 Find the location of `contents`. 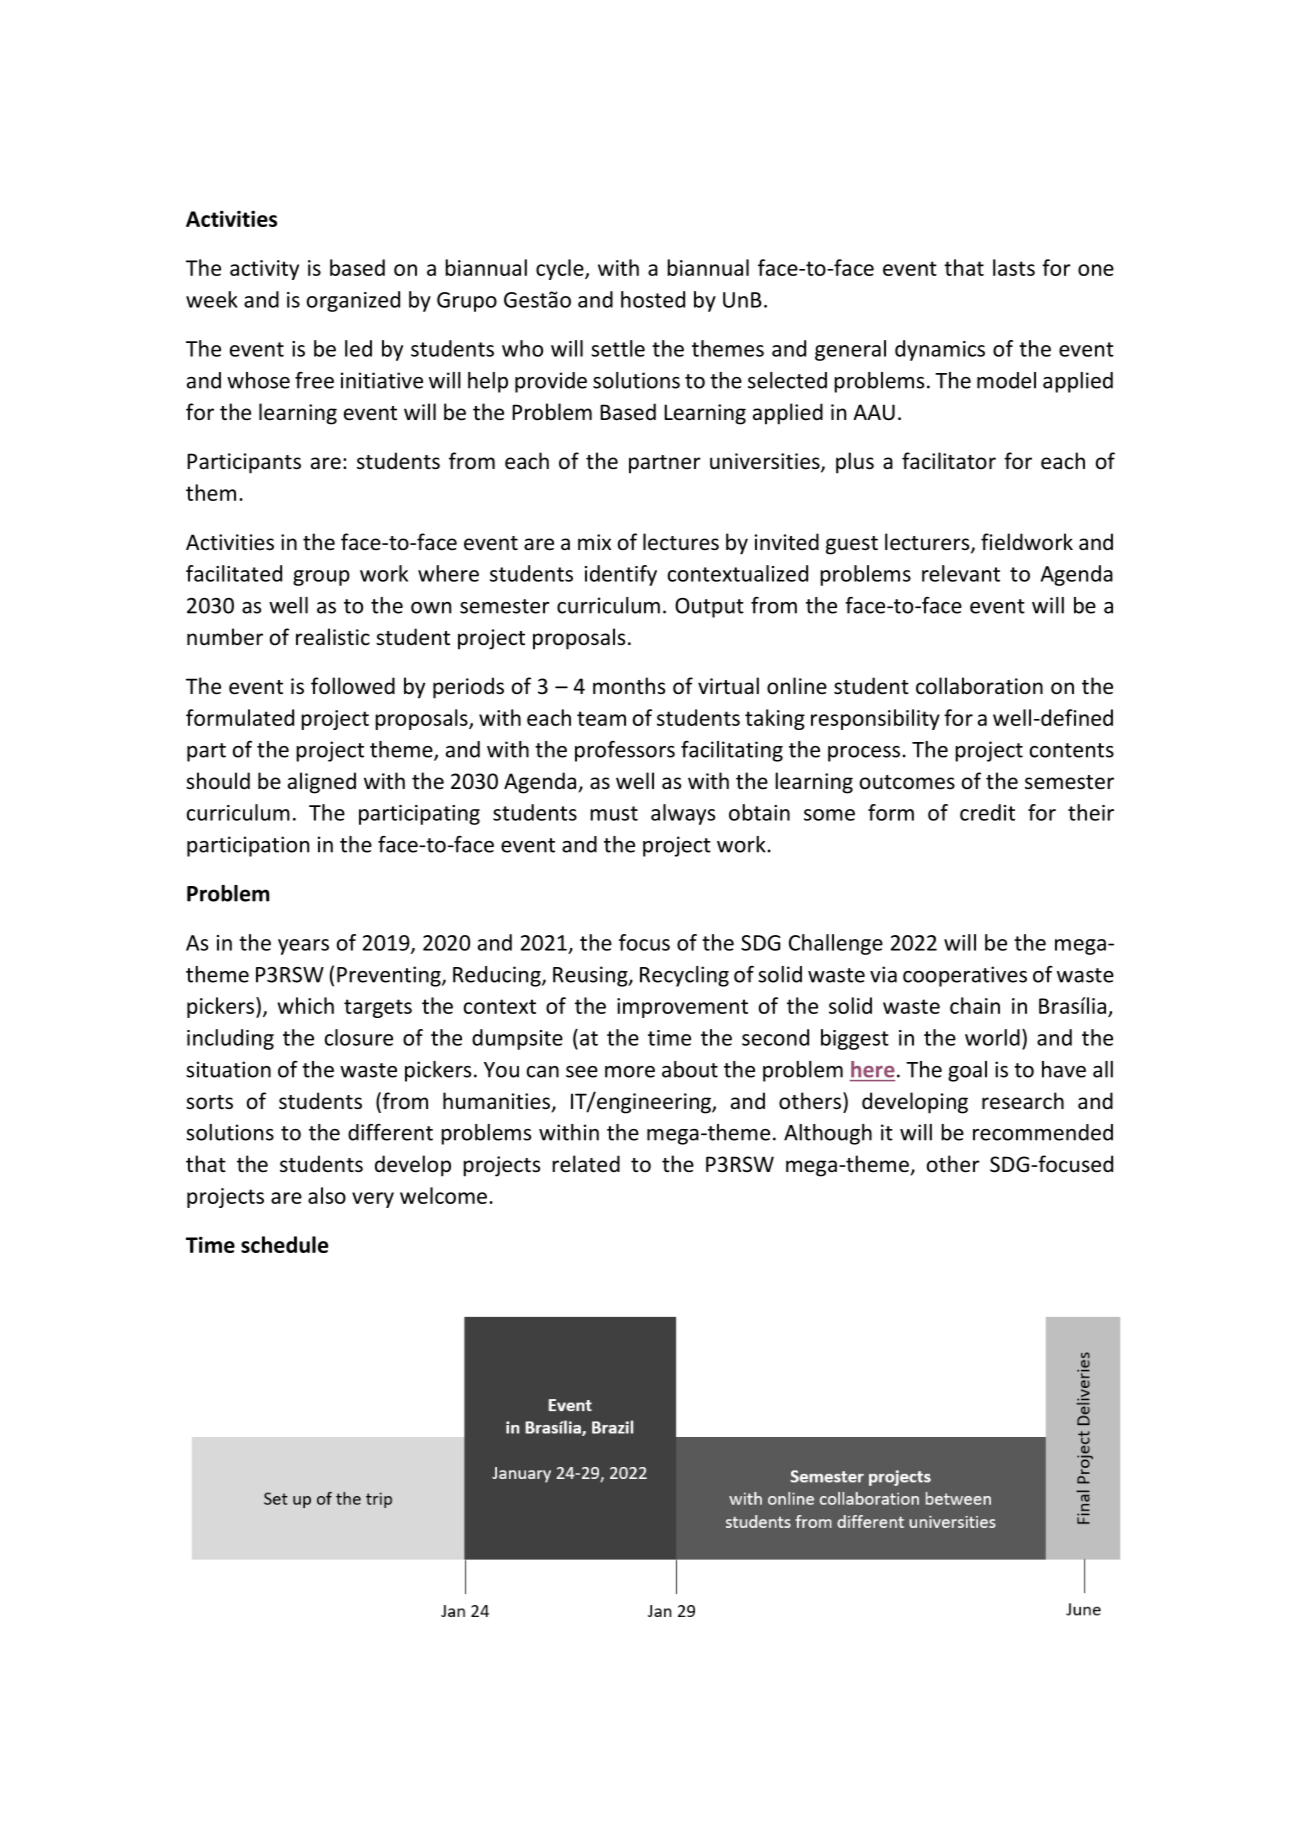

contents is located at coordinates (1072, 750).
